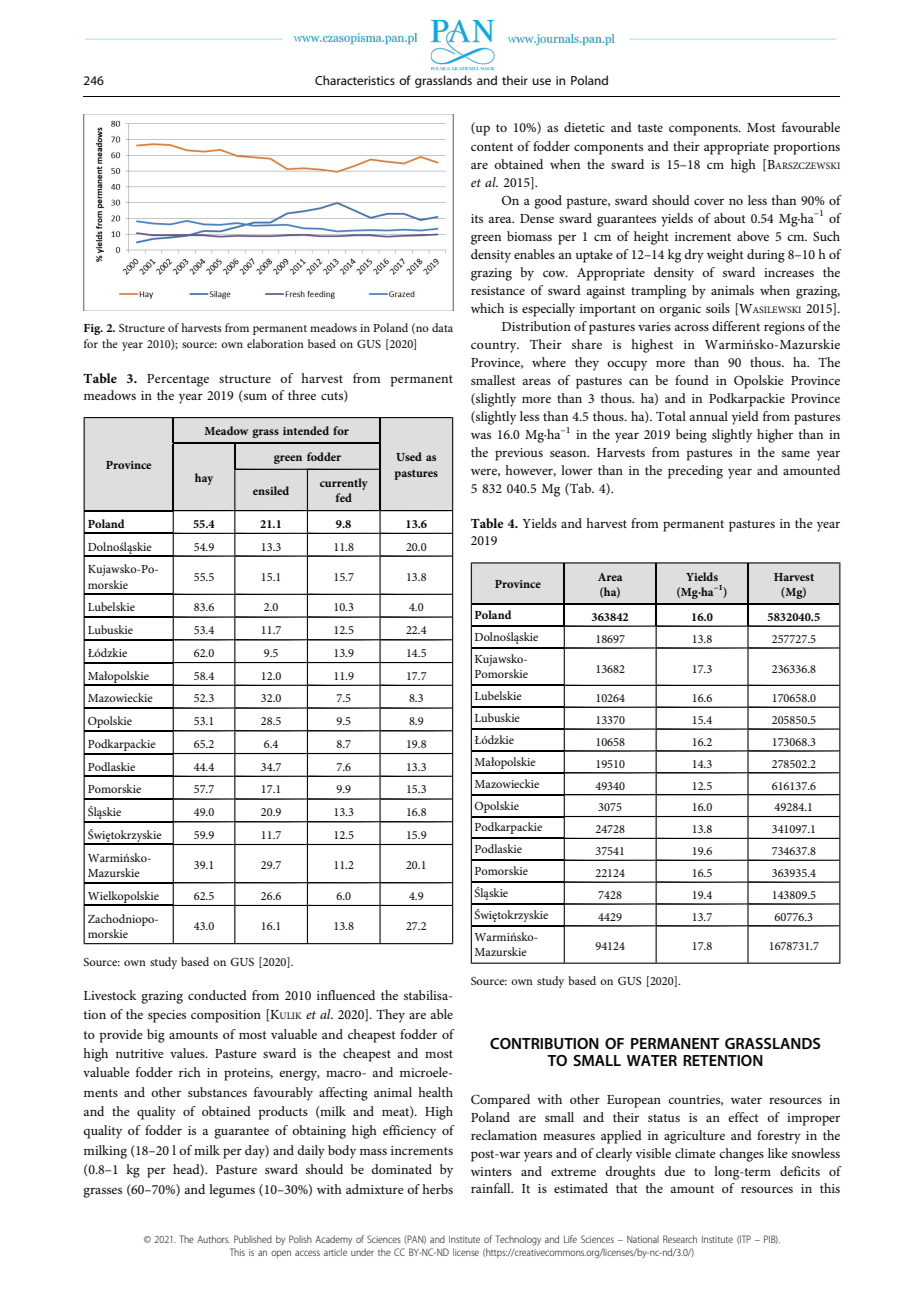 Image resolution: width=924 pixels, height=1308 pixels. I want to click on Used, so click(409, 456).
